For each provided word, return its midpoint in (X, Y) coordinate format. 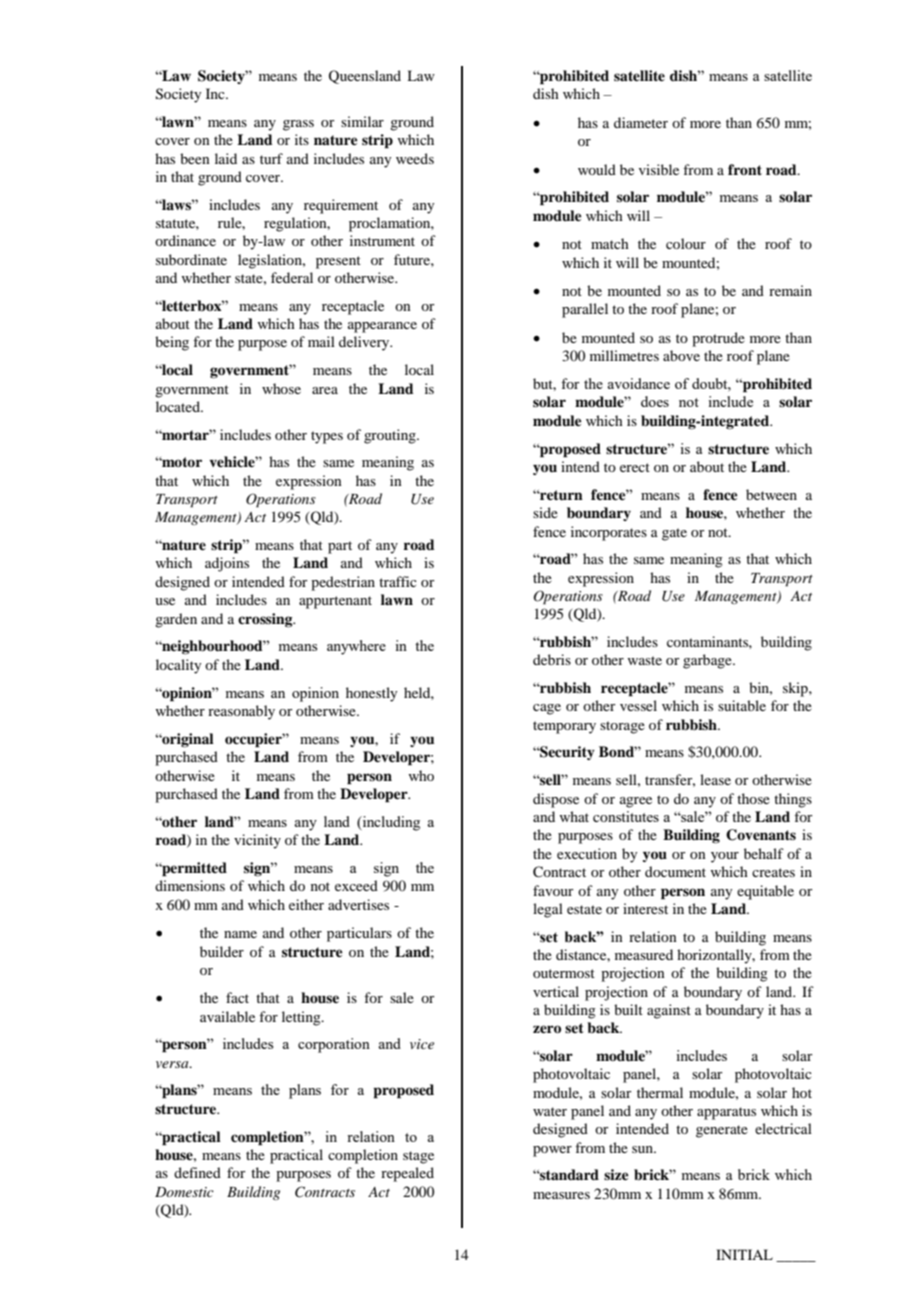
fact (237, 997)
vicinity (257, 841)
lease (715, 779)
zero (547, 1029)
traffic (398, 581)
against (669, 1011)
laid (226, 158)
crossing (266, 620)
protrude (718, 339)
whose (281, 388)
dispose (556, 800)
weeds (415, 158)
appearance (382, 327)
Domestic (184, 1192)
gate (674, 534)
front (745, 169)
